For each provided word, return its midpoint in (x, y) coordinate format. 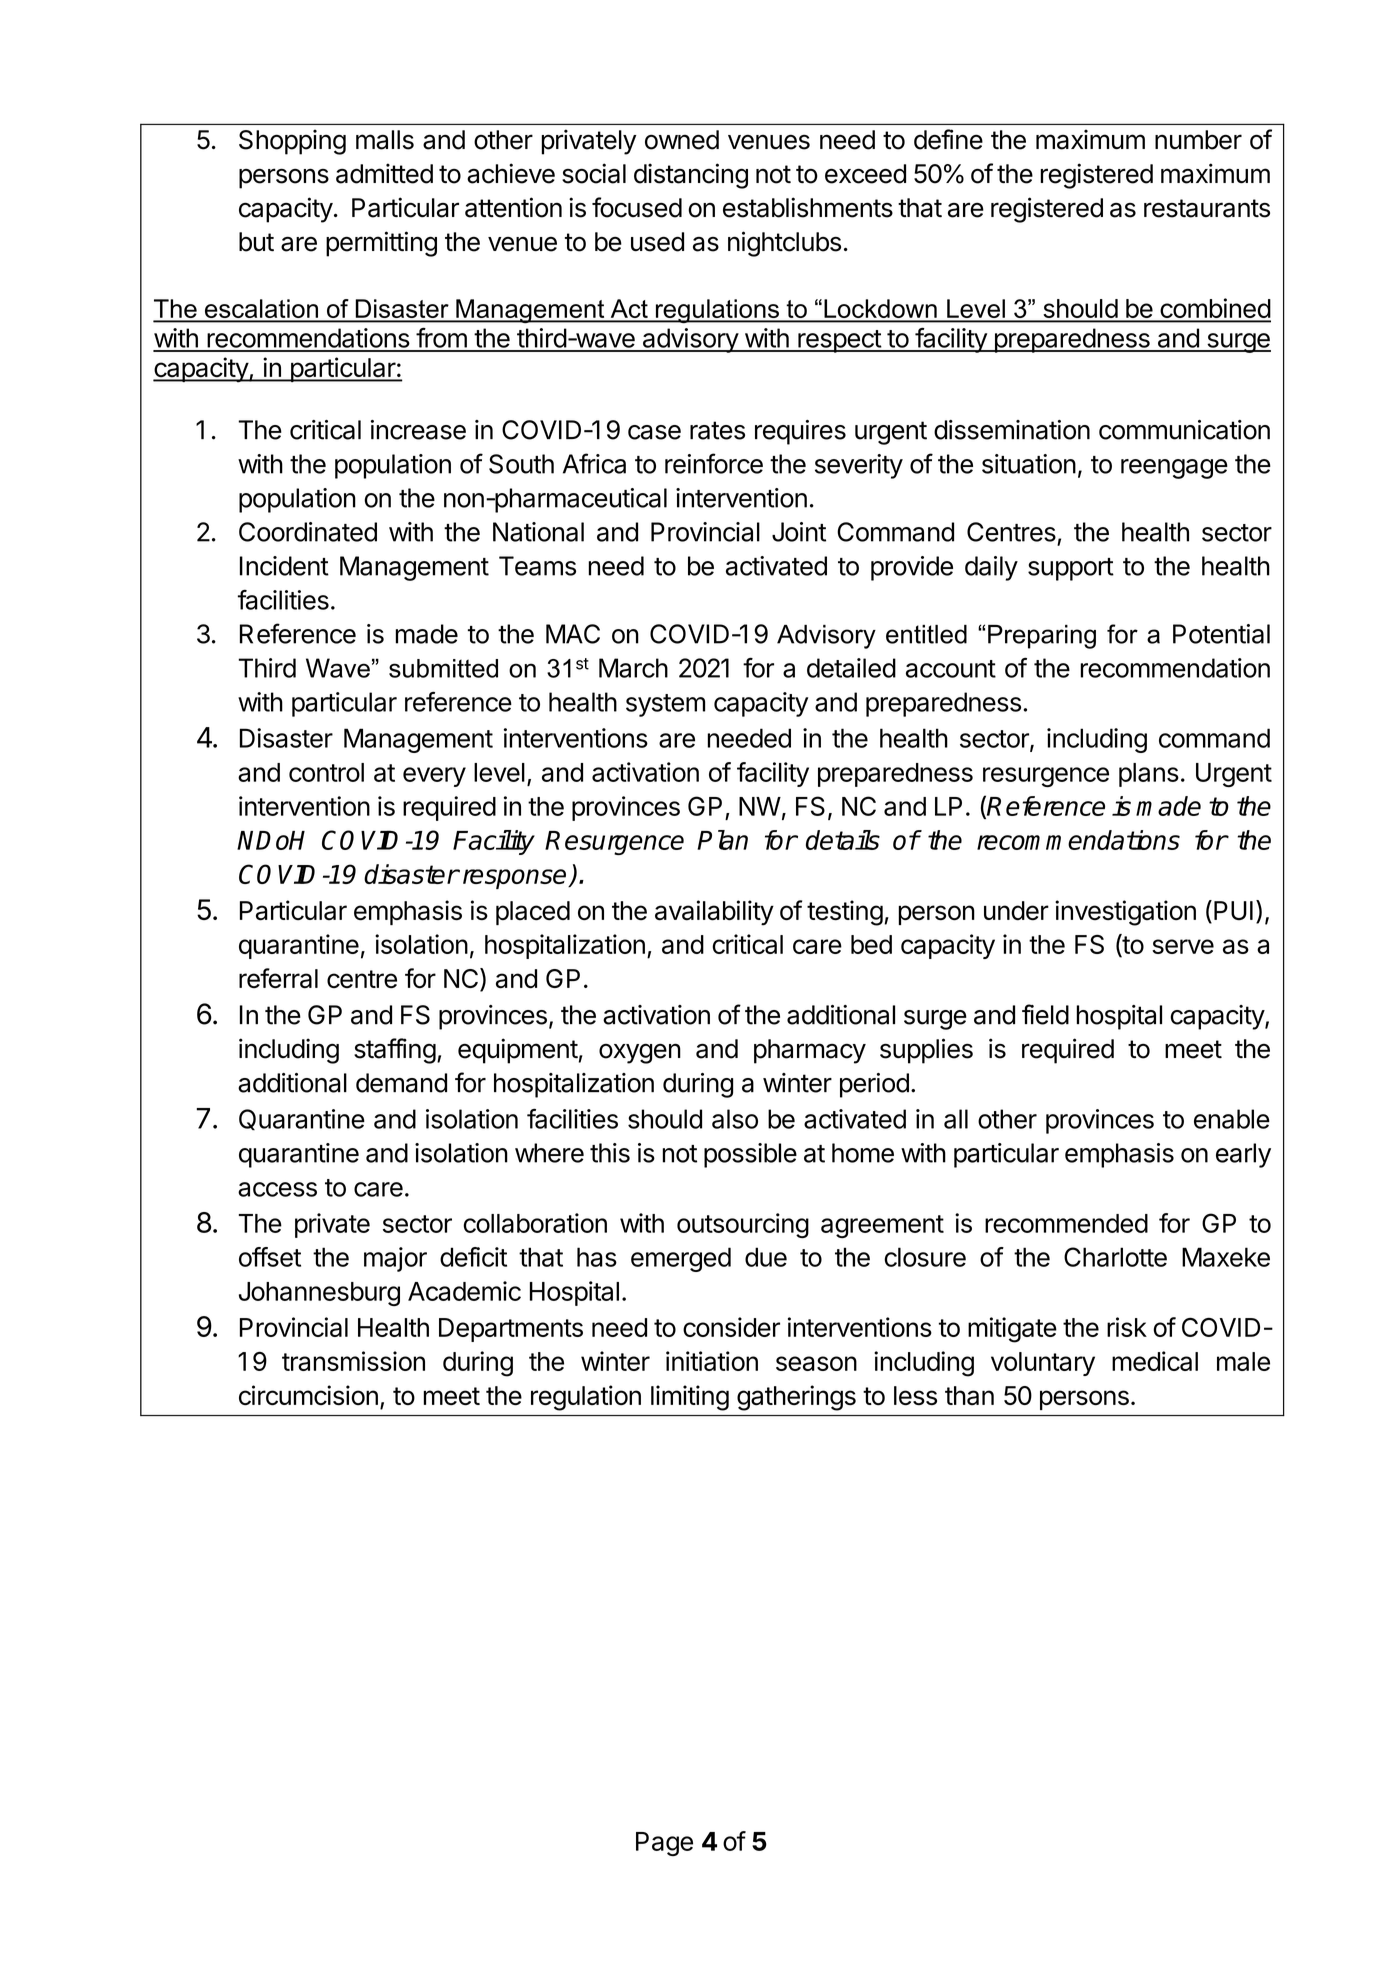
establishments (808, 207)
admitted (384, 173)
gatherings (796, 1398)
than (969, 1395)
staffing (395, 1051)
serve (1183, 946)
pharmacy (810, 1051)
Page (664, 1844)
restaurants (1207, 208)
